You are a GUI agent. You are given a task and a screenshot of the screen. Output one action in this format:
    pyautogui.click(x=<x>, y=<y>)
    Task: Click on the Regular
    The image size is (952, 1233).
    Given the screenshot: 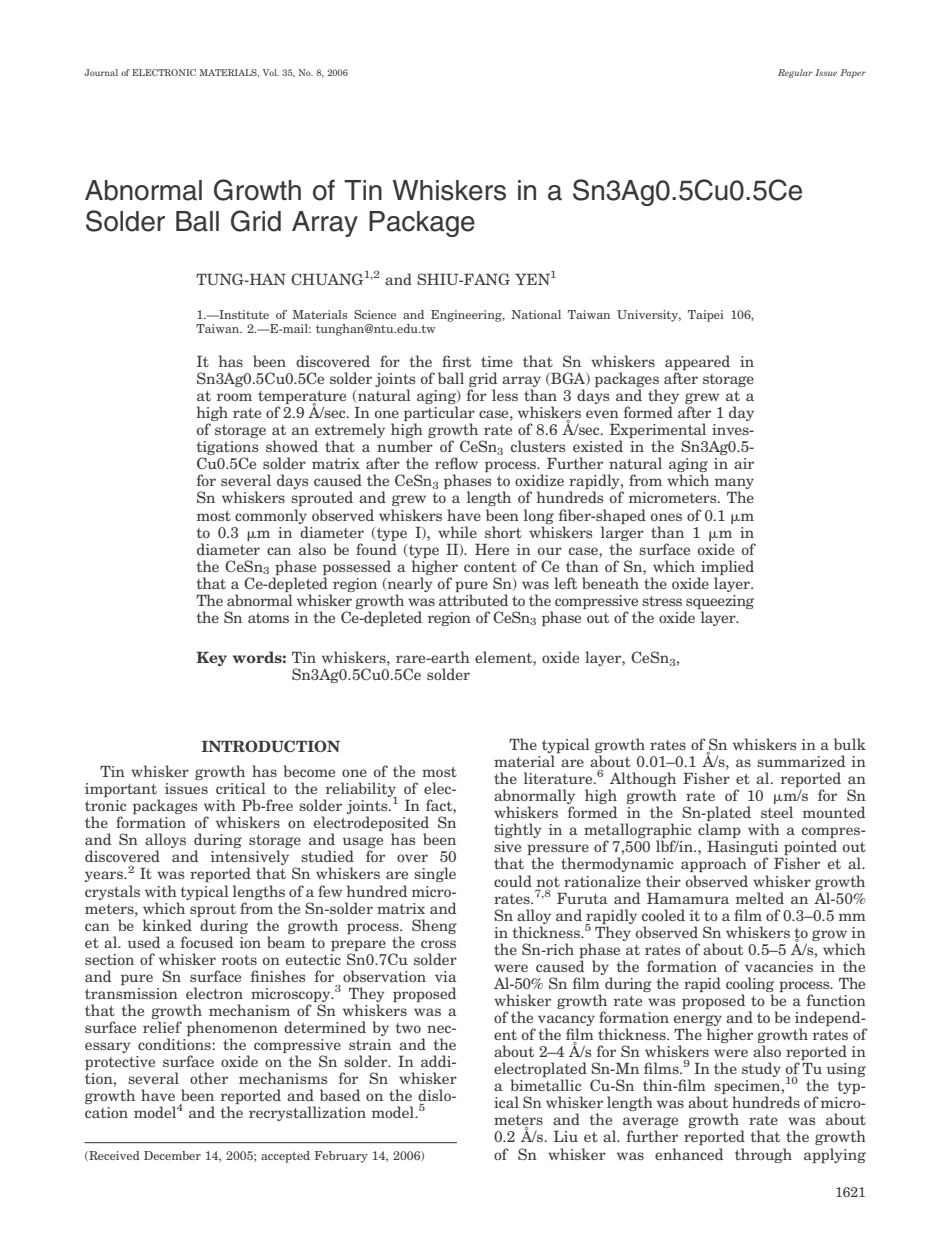 What is the action you would take?
    pyautogui.click(x=795, y=73)
